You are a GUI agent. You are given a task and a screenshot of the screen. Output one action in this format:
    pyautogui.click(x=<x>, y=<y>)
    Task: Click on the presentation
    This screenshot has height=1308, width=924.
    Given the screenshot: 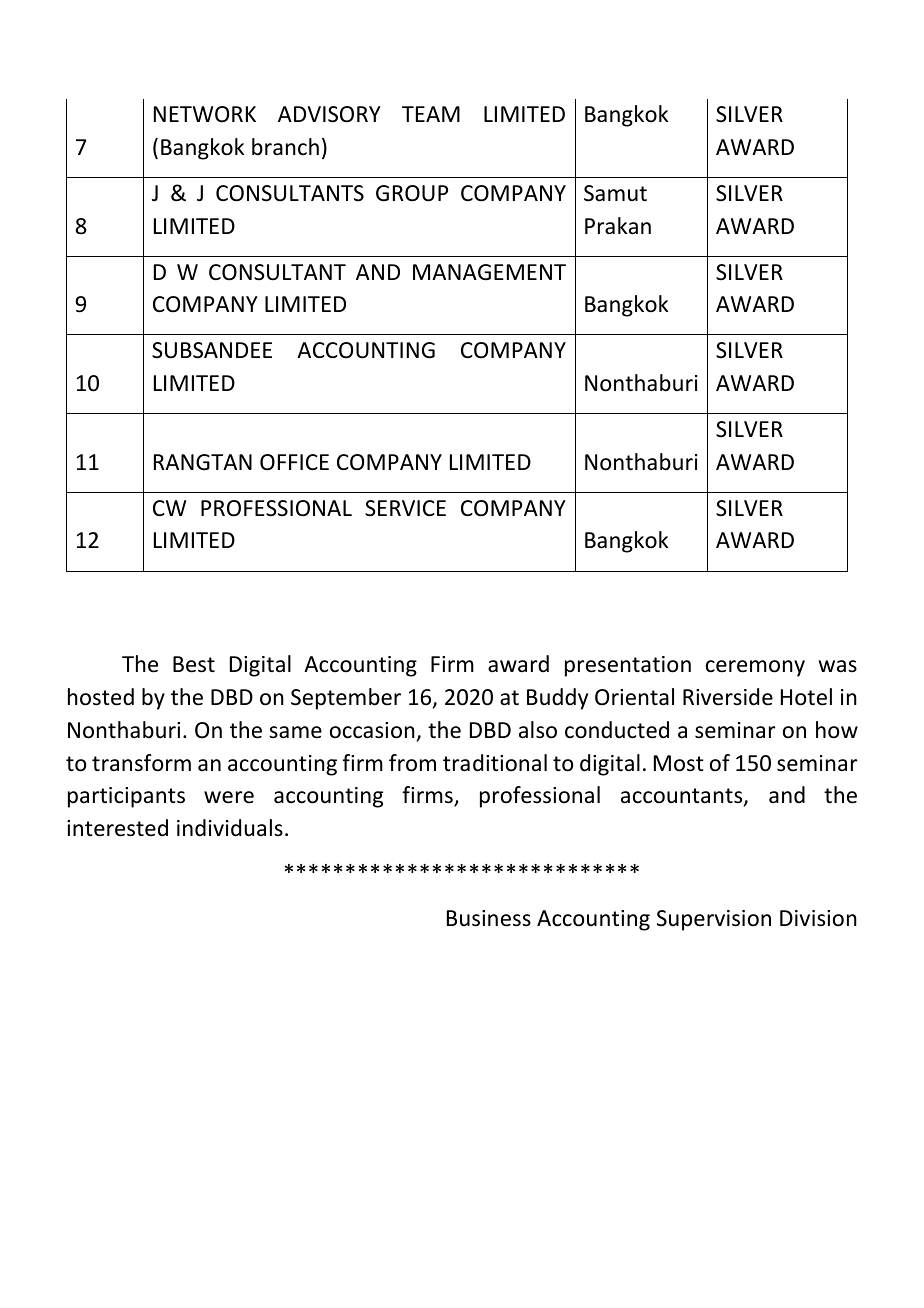 What is the action you would take?
    pyautogui.click(x=628, y=666)
